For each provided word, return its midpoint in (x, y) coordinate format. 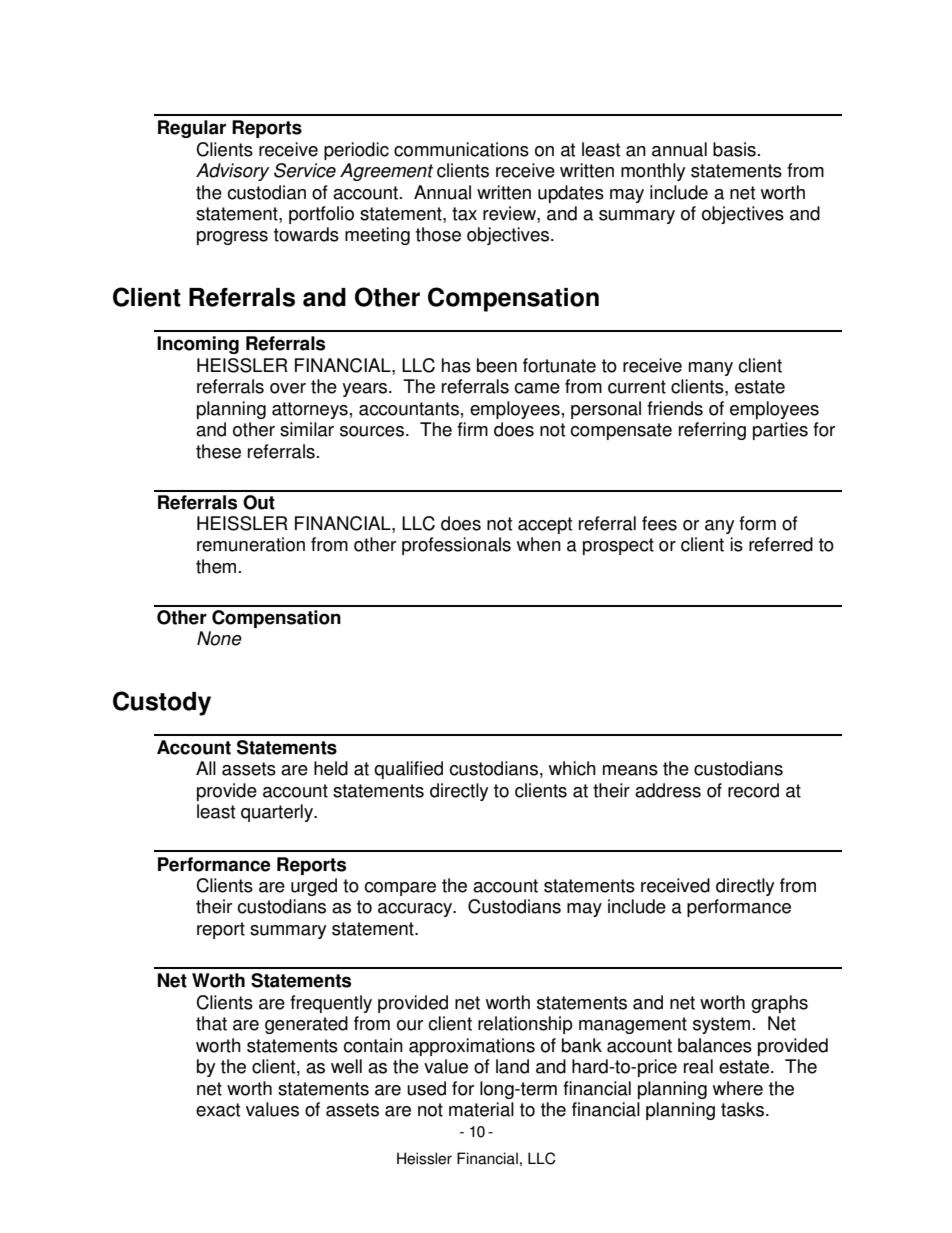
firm (472, 429)
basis (734, 149)
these (218, 451)
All (206, 768)
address (668, 790)
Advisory (233, 172)
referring (712, 431)
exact (218, 1110)
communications (461, 149)
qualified (408, 770)
